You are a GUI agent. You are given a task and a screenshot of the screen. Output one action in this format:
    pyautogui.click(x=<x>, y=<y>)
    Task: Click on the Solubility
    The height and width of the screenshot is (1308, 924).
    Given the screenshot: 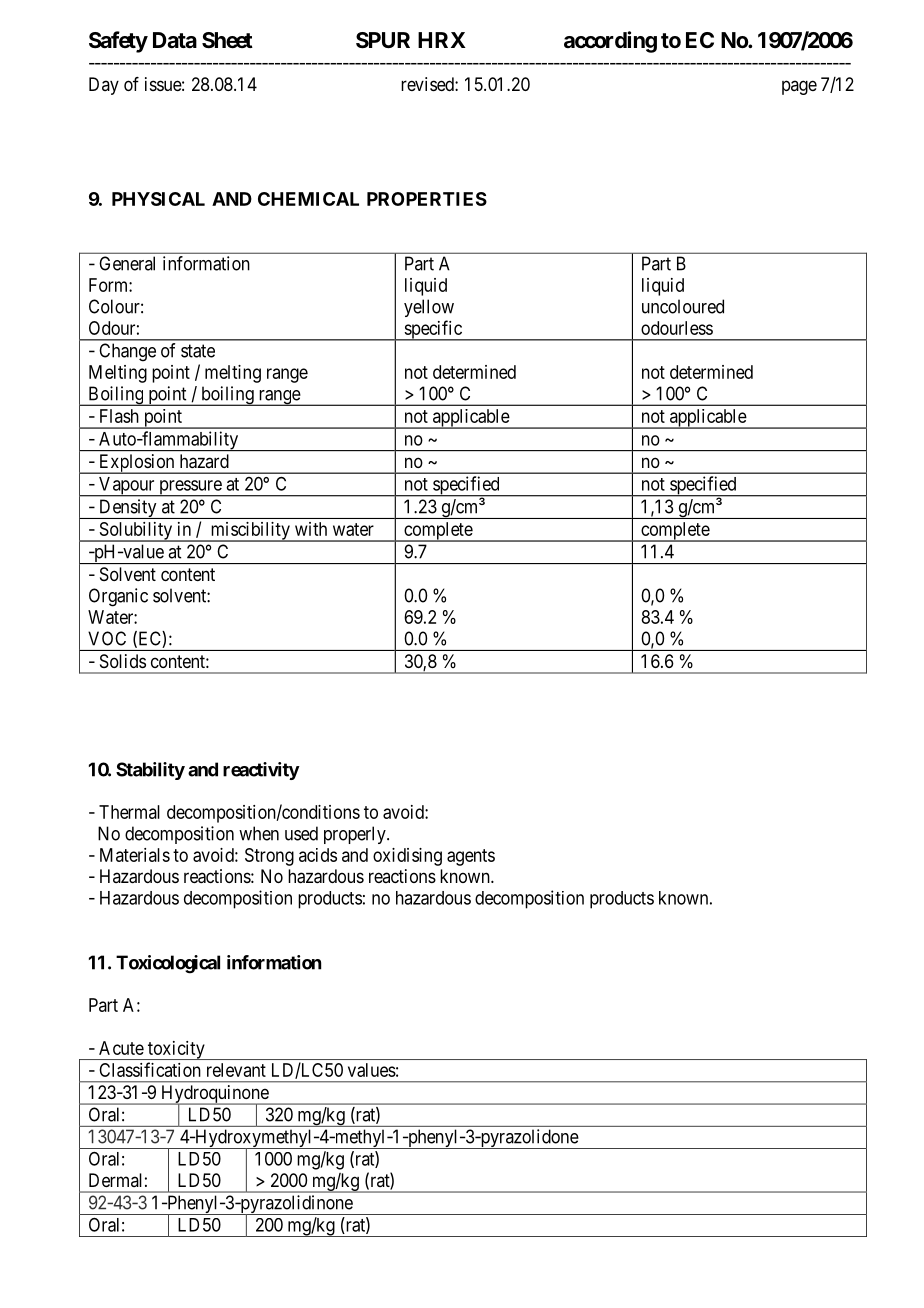 What is the action you would take?
    pyautogui.click(x=136, y=532)
